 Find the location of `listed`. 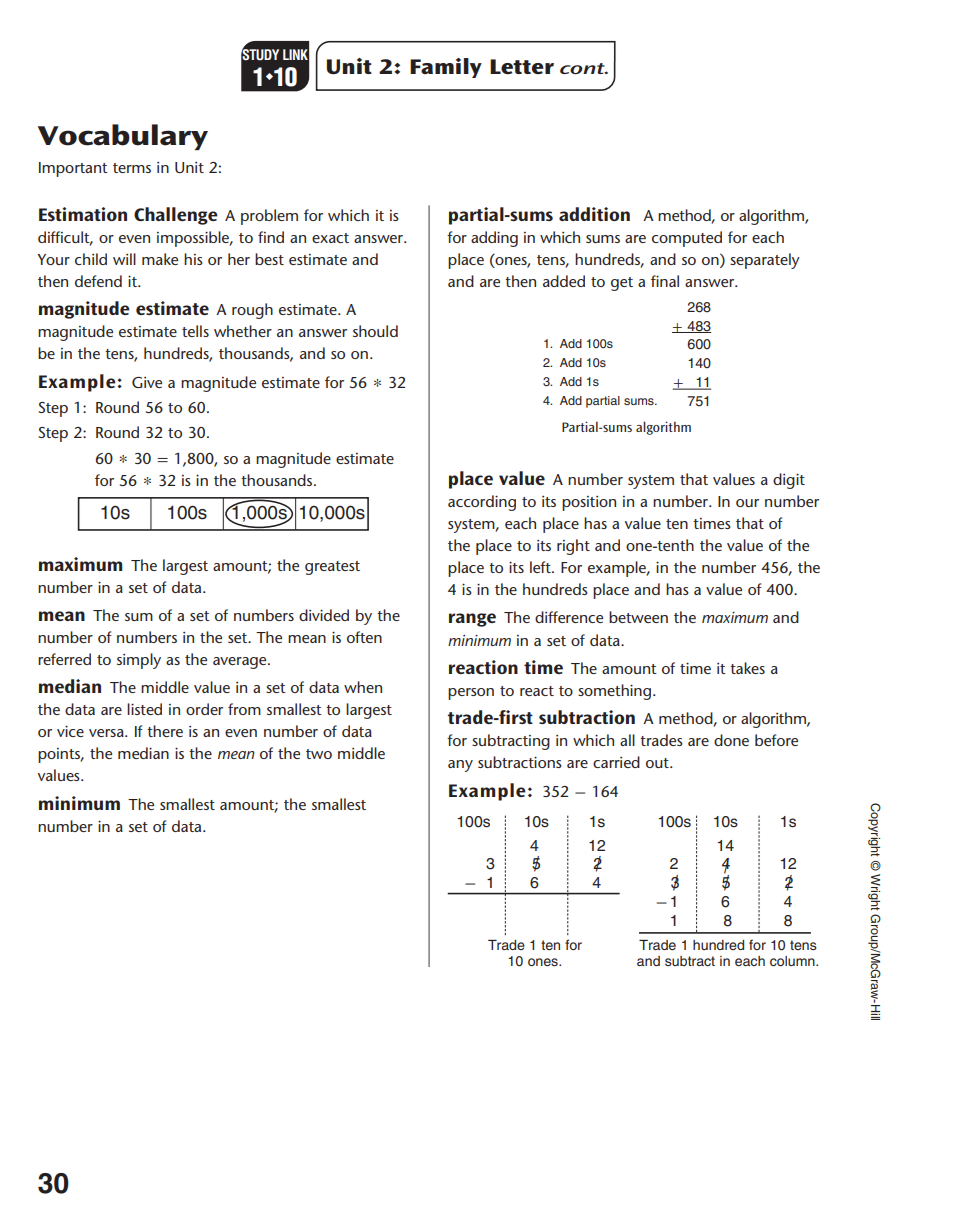

listed is located at coordinates (144, 709).
